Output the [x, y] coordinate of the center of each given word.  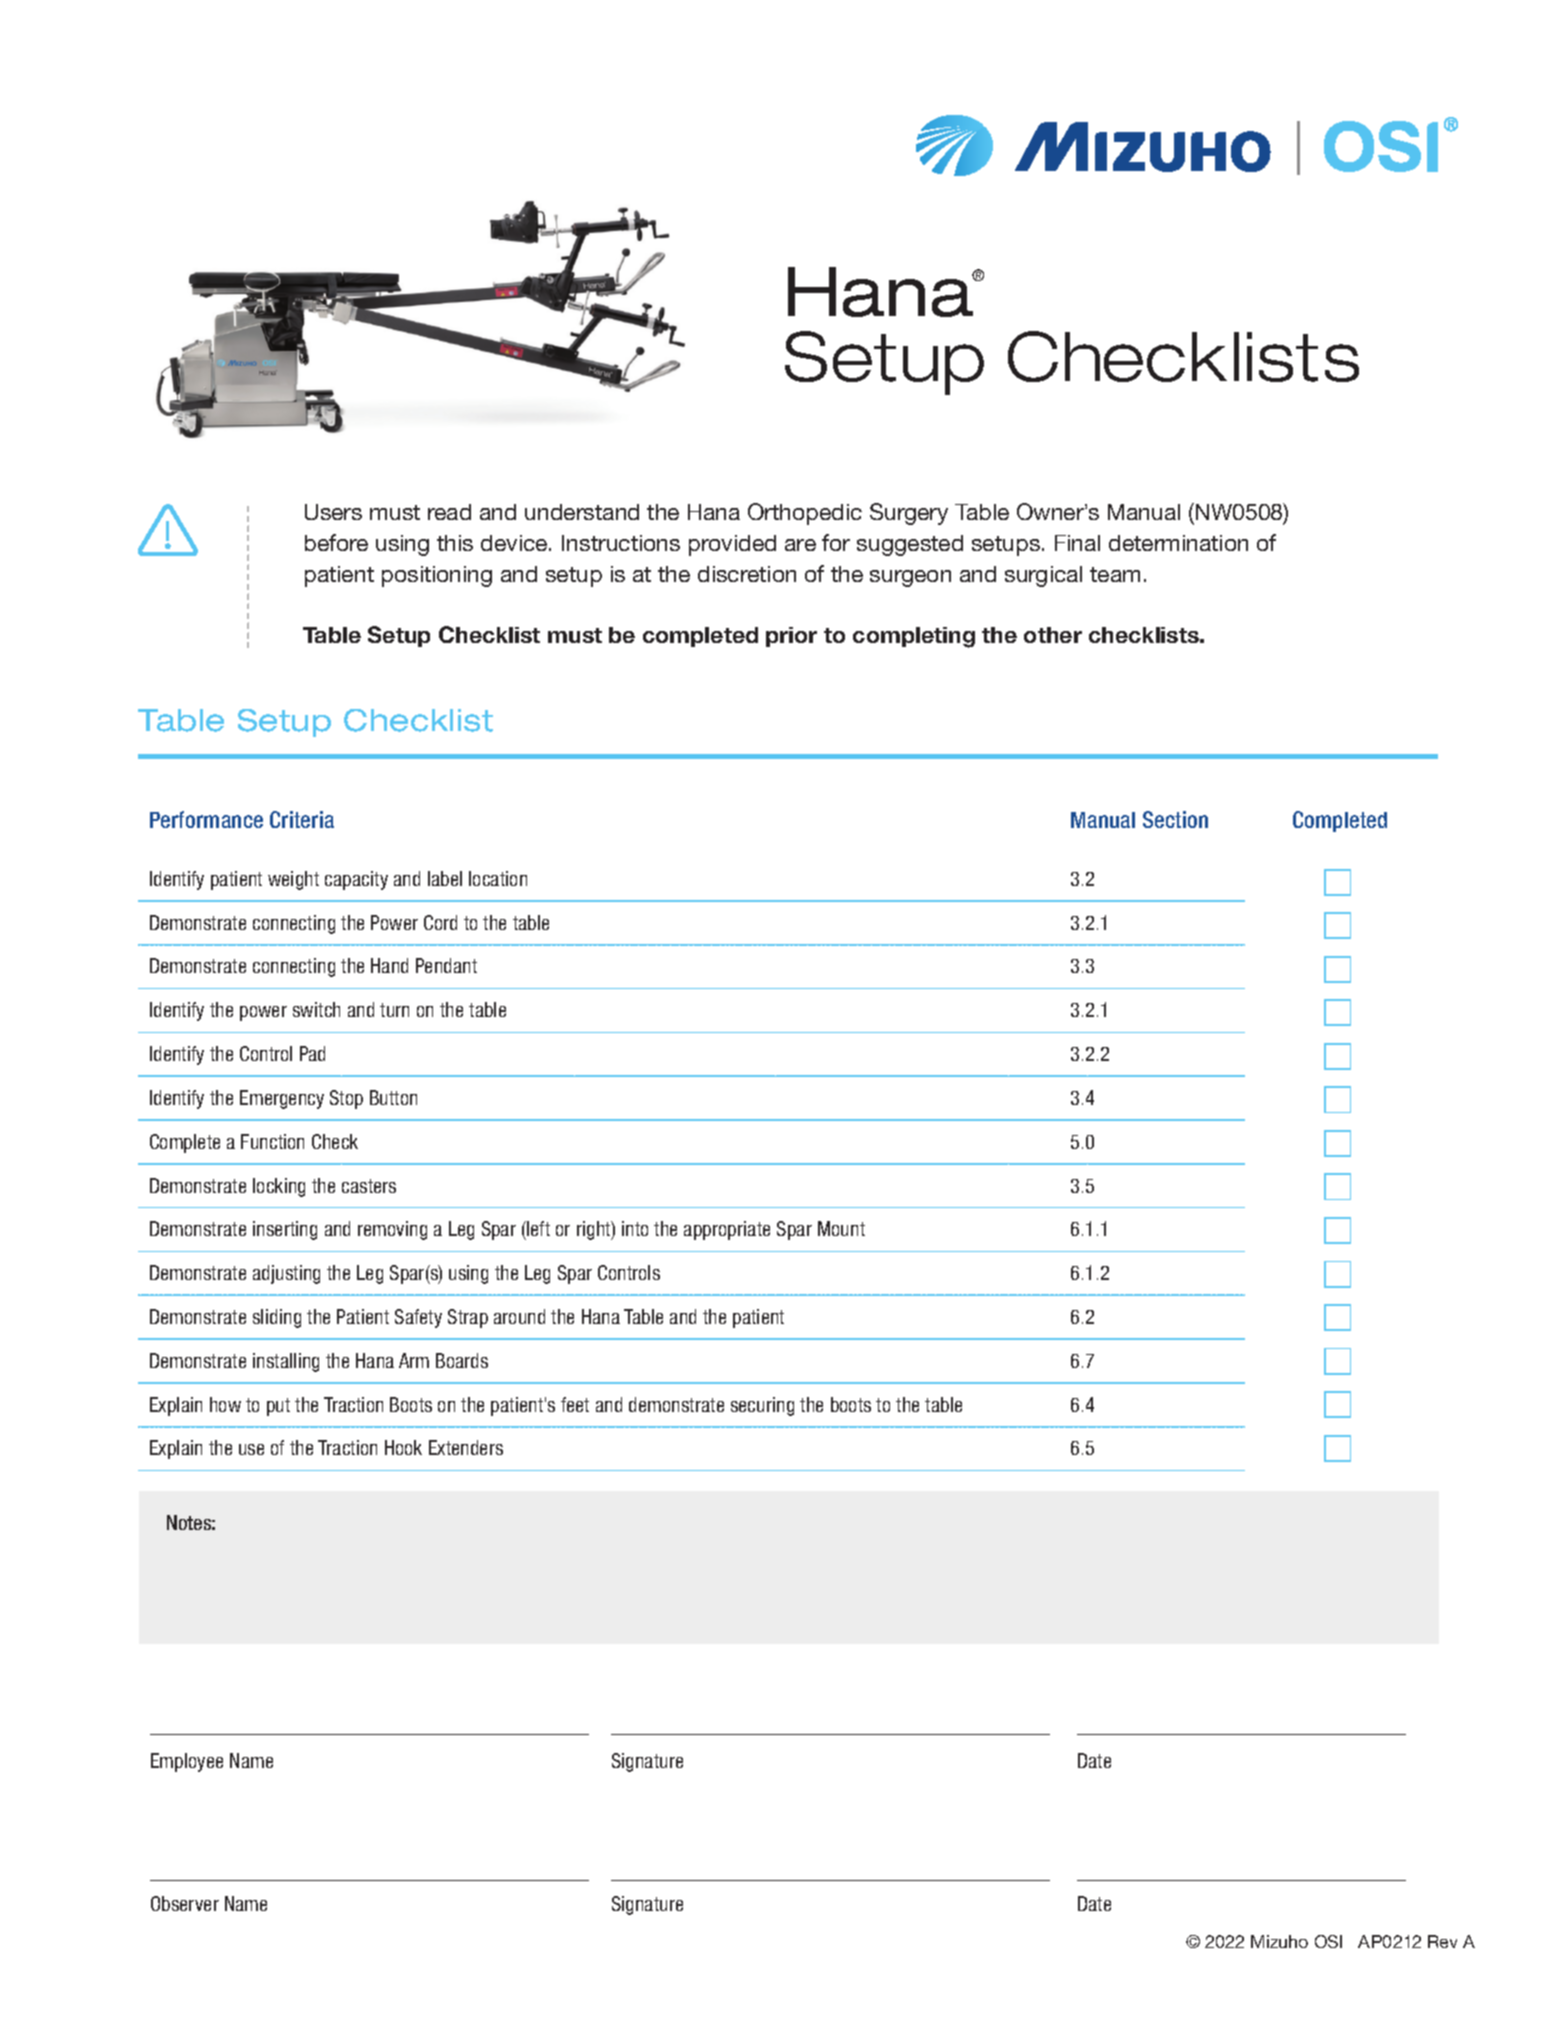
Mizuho [1279, 1941]
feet [575, 1404]
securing [762, 1406]
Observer [185, 1903]
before [336, 542]
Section [1175, 819]
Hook [403, 1447]
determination [1178, 543]
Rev [1442, 1941]
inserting [285, 1230]
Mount [841, 1228]
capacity [356, 880]
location [498, 878]
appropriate [727, 1230]
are [800, 545]
